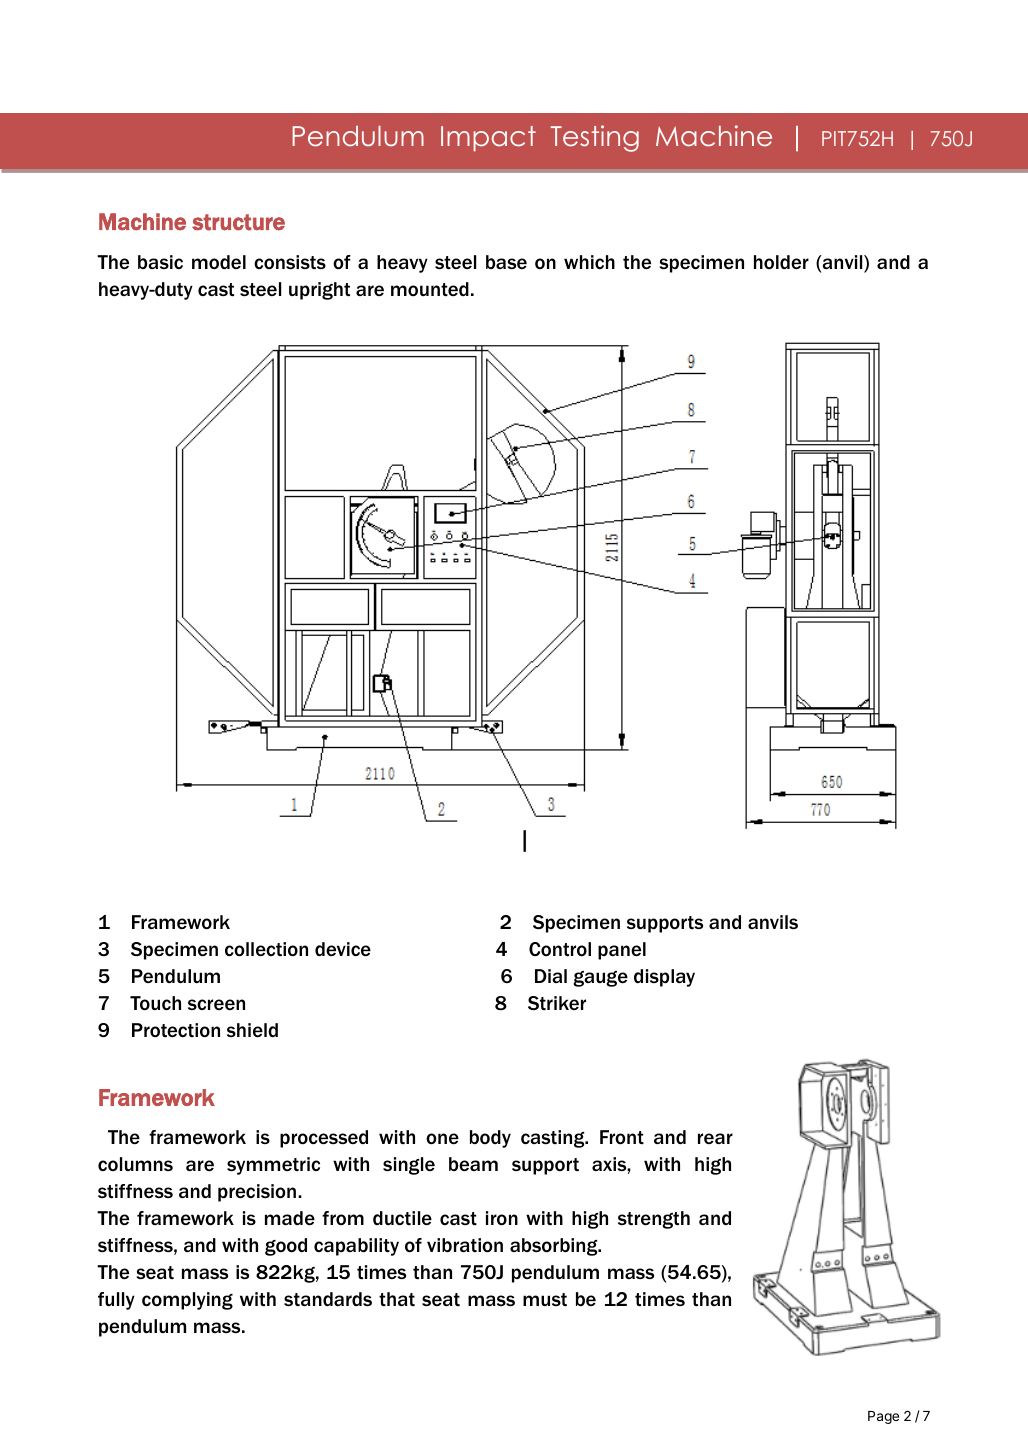 This image has height=1454, width=1028. What do you see at coordinates (216, 1004) in the image?
I see `screen` at bounding box center [216, 1004].
